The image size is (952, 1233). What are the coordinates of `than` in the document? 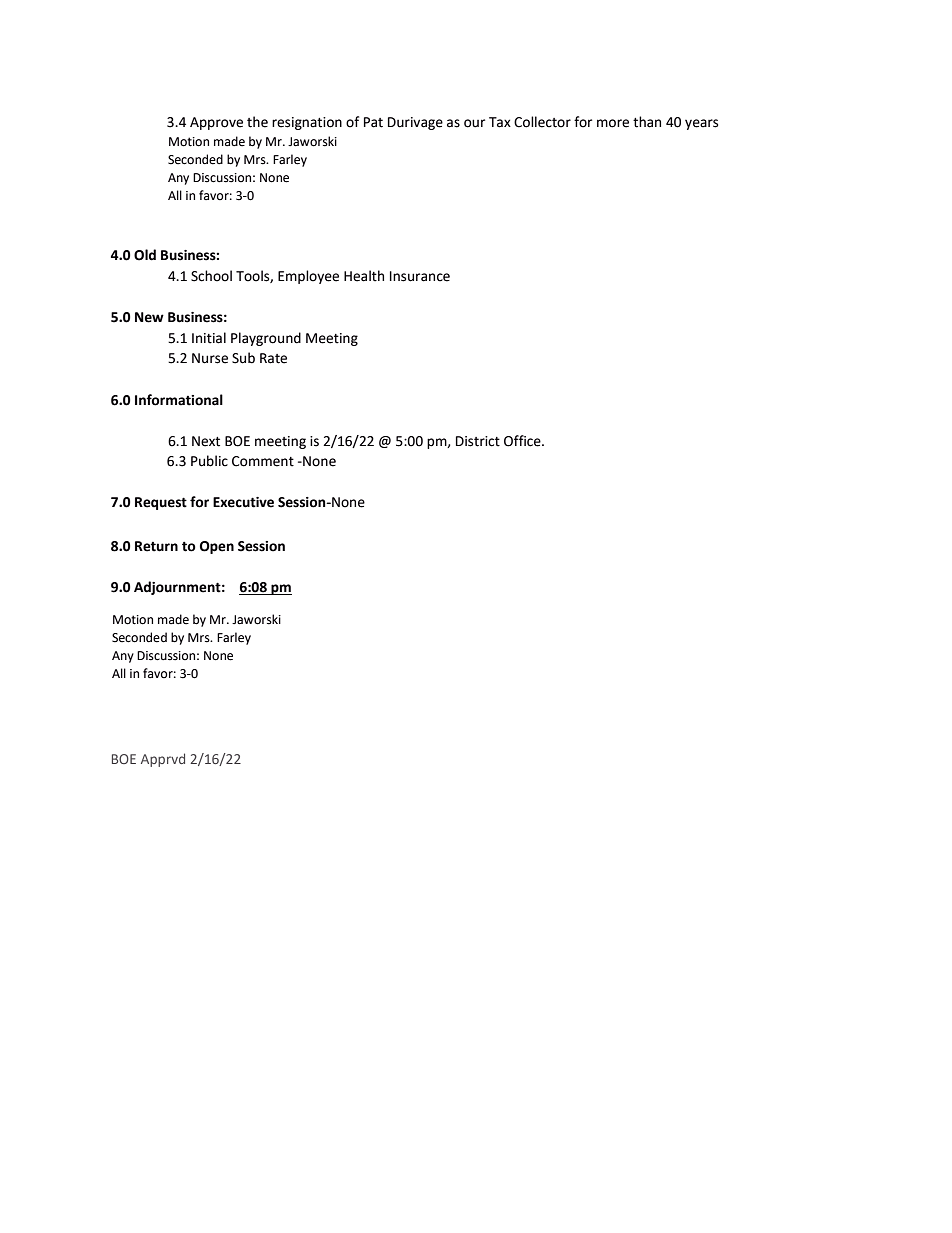 It's located at (647, 122).
